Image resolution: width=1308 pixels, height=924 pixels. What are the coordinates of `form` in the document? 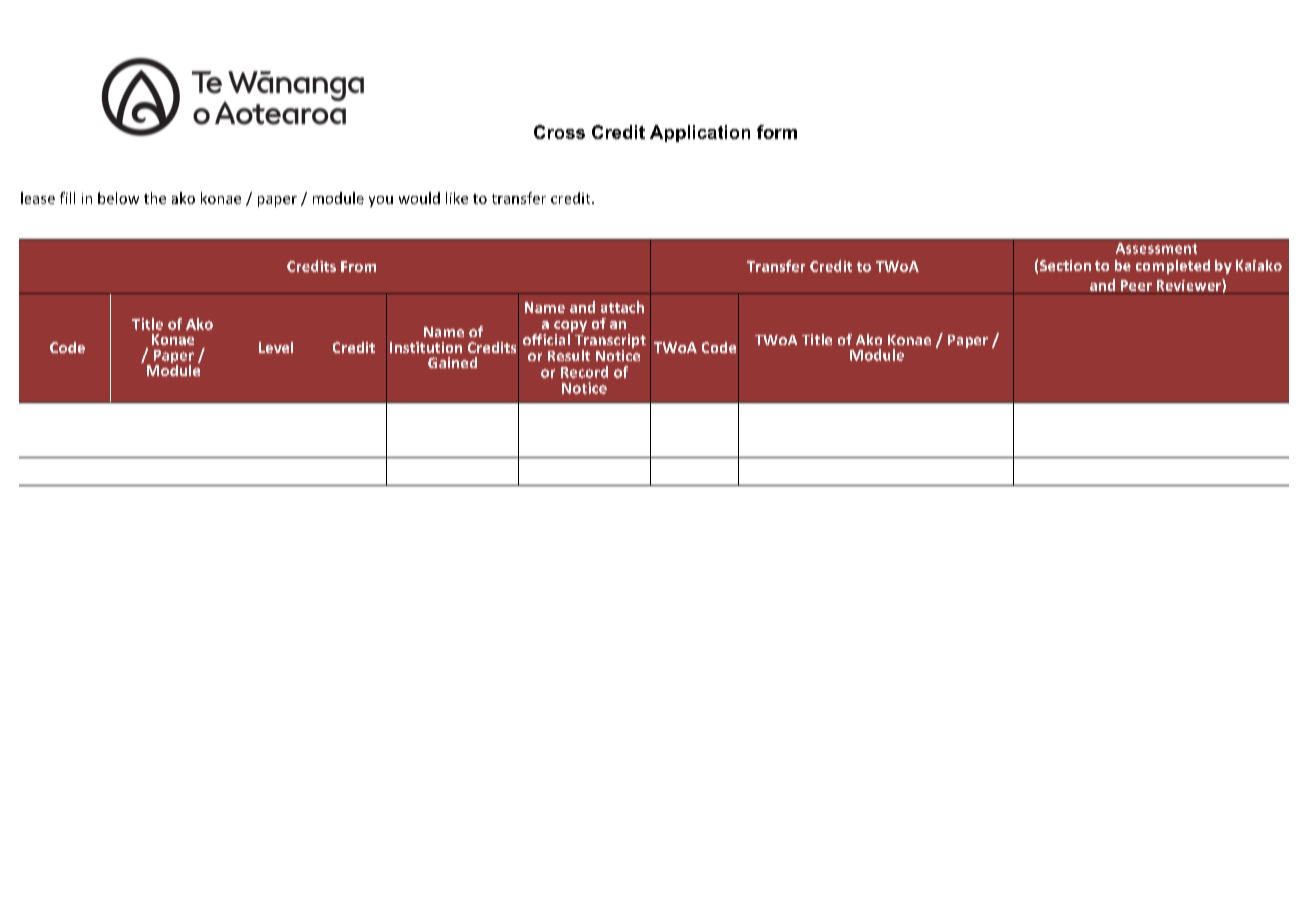 It's located at (777, 132).
